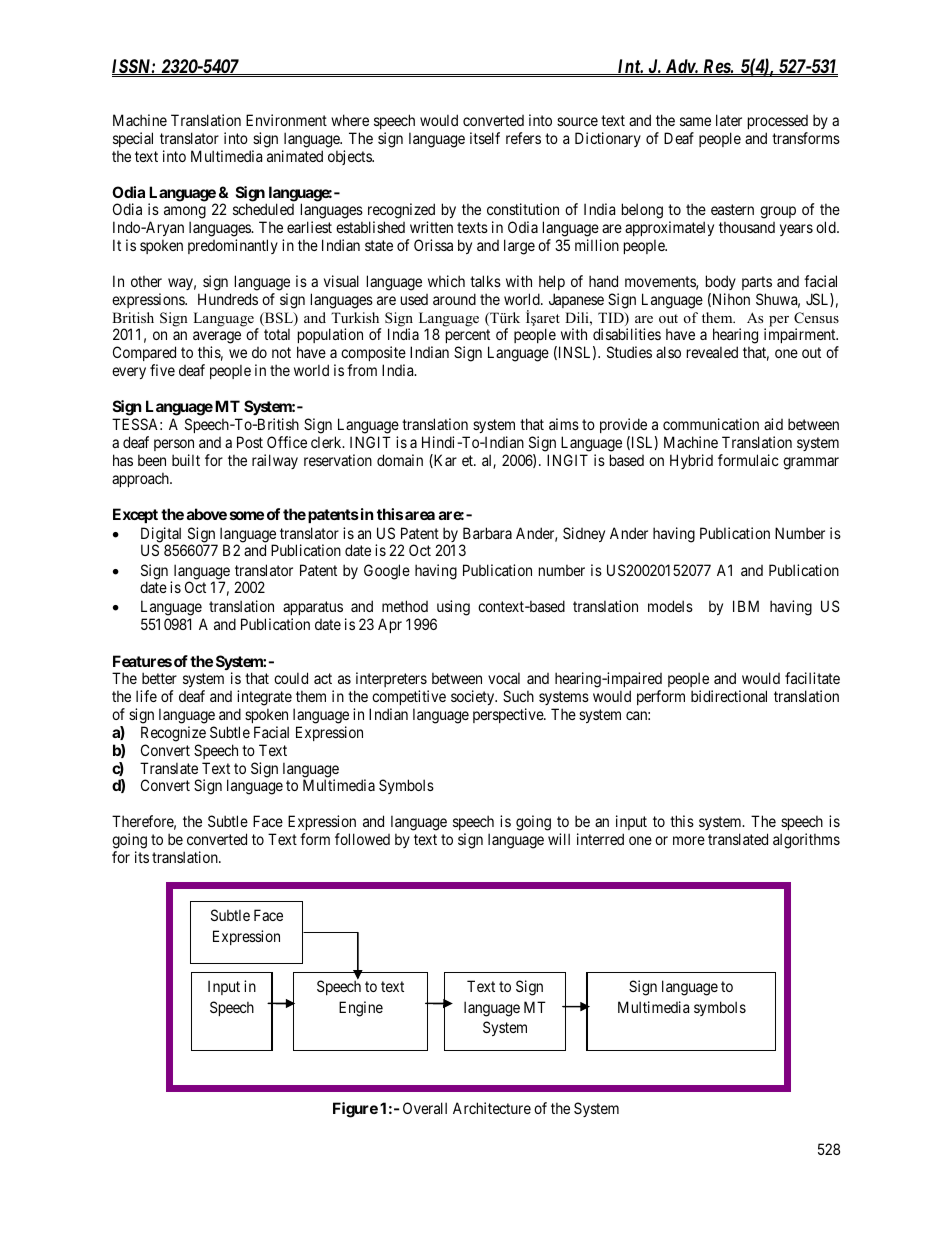 The height and width of the document is (1233, 952). Describe the element at coordinates (247, 515) in the document. I see `some` at that location.
